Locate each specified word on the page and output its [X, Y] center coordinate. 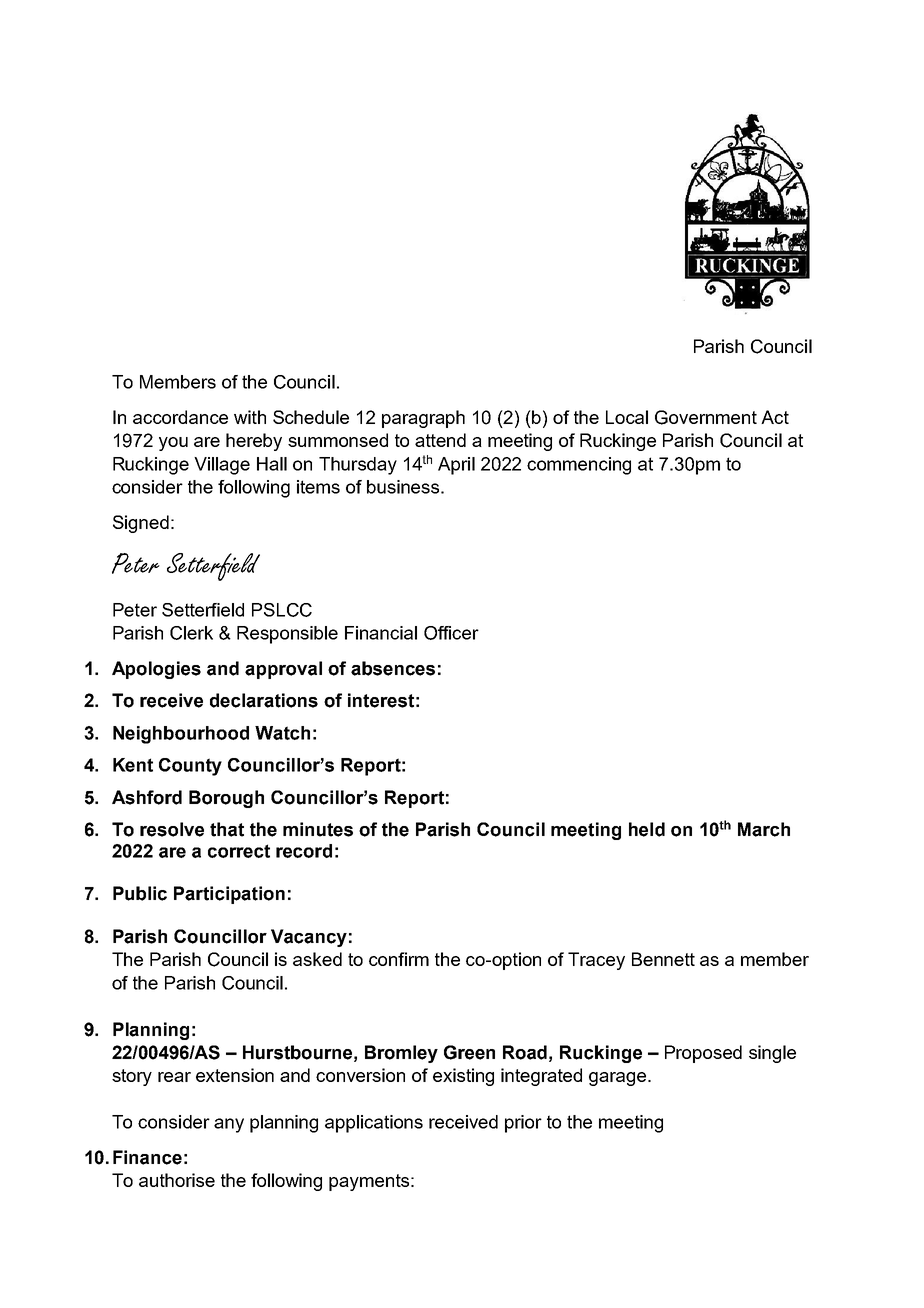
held [647, 829]
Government [706, 417]
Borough [226, 799]
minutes [318, 829]
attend [440, 440]
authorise [177, 1180]
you [173, 444]
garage [617, 1079]
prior [523, 1124]
